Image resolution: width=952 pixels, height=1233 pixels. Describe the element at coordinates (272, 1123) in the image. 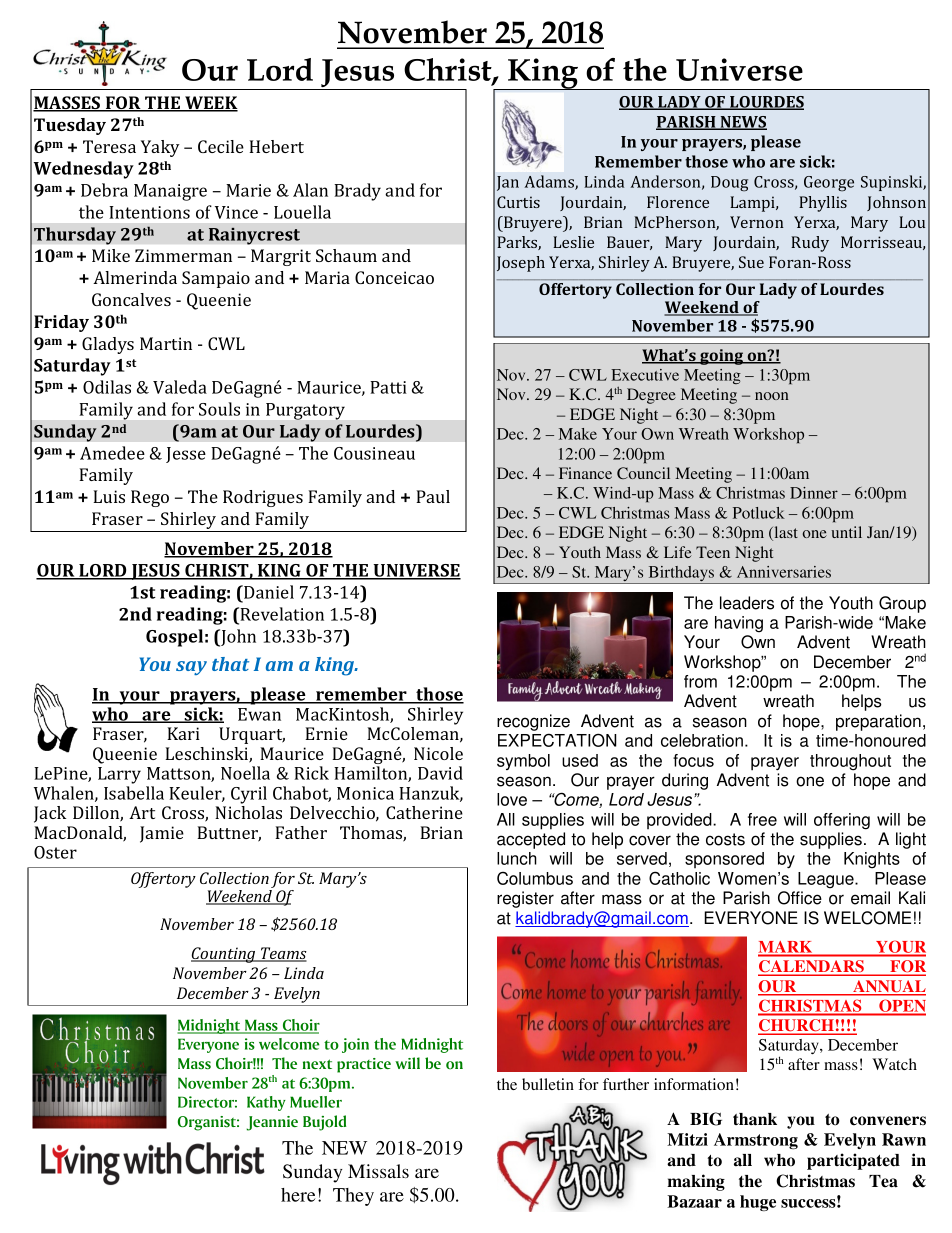

I see `Jeannie` at that location.
